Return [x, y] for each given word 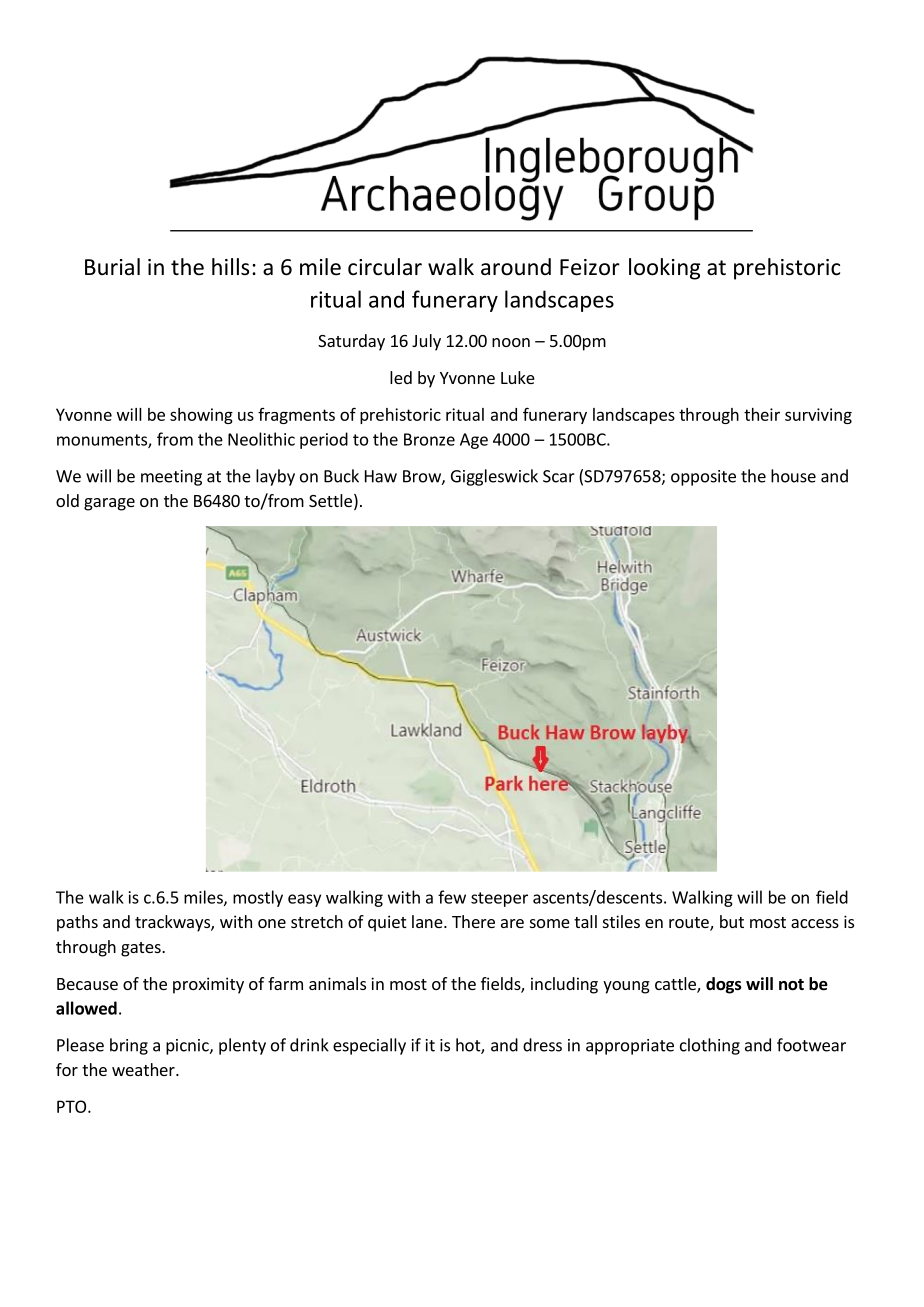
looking [664, 269]
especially [369, 1046]
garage [109, 504]
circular [385, 267]
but [732, 921]
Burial [112, 267]
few [452, 897]
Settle [330, 500]
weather [144, 1069]
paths [77, 923]
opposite [703, 478]
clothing [710, 1046]
